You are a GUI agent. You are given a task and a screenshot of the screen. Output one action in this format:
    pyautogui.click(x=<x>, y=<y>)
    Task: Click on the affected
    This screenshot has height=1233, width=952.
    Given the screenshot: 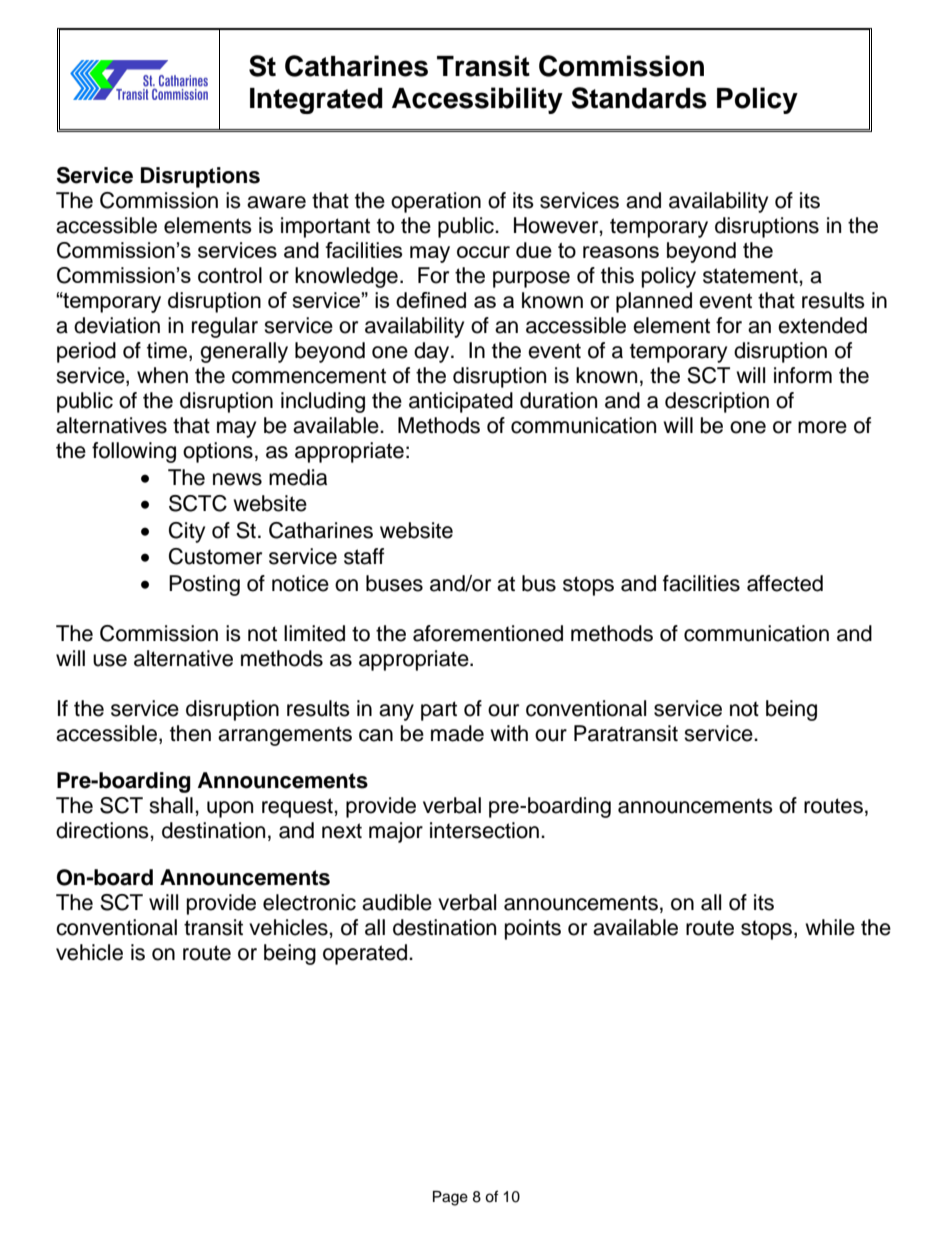 What is the action you would take?
    pyautogui.click(x=785, y=583)
